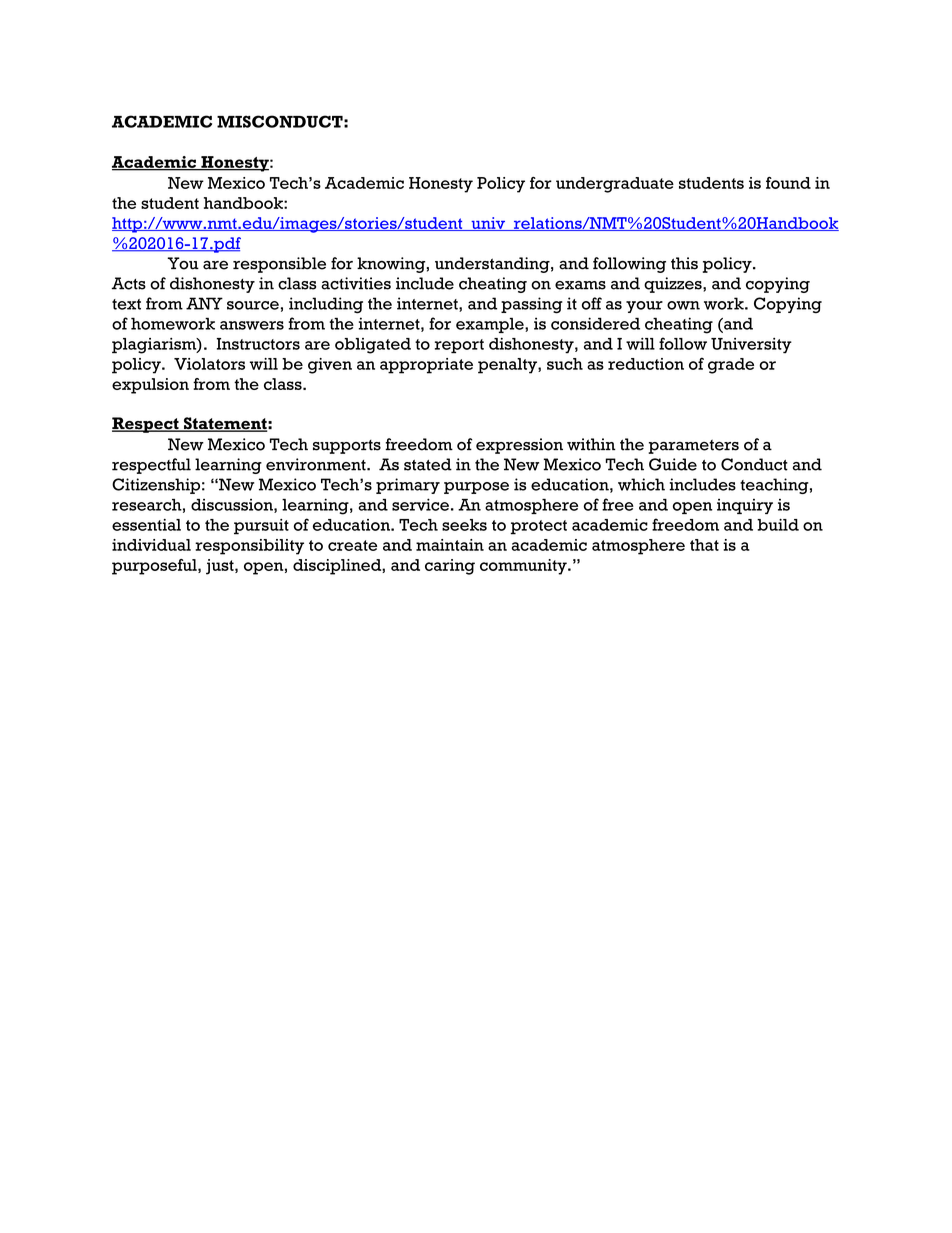  I want to click on quizzes, so click(674, 285).
